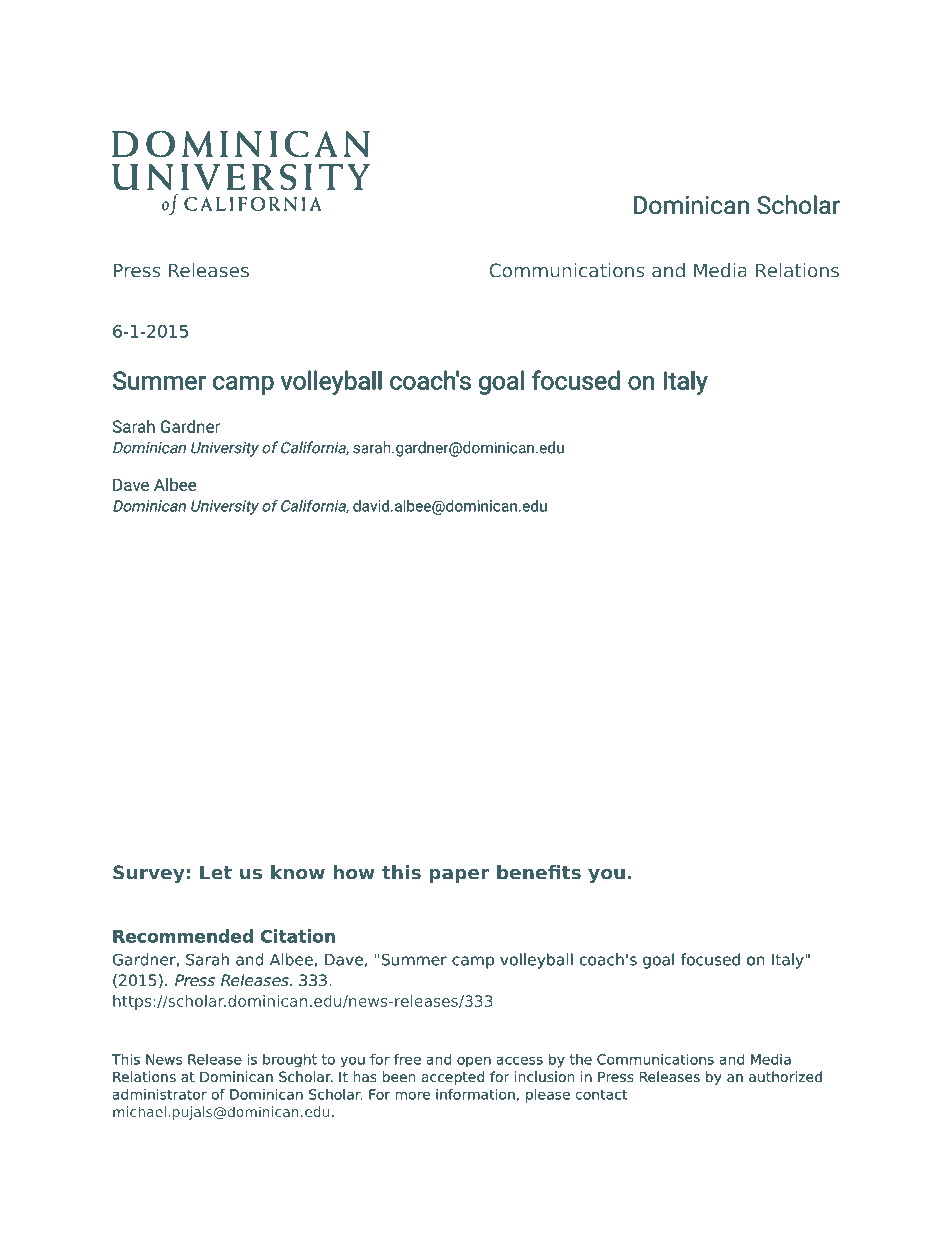  I want to click on Recommended, so click(183, 936).
